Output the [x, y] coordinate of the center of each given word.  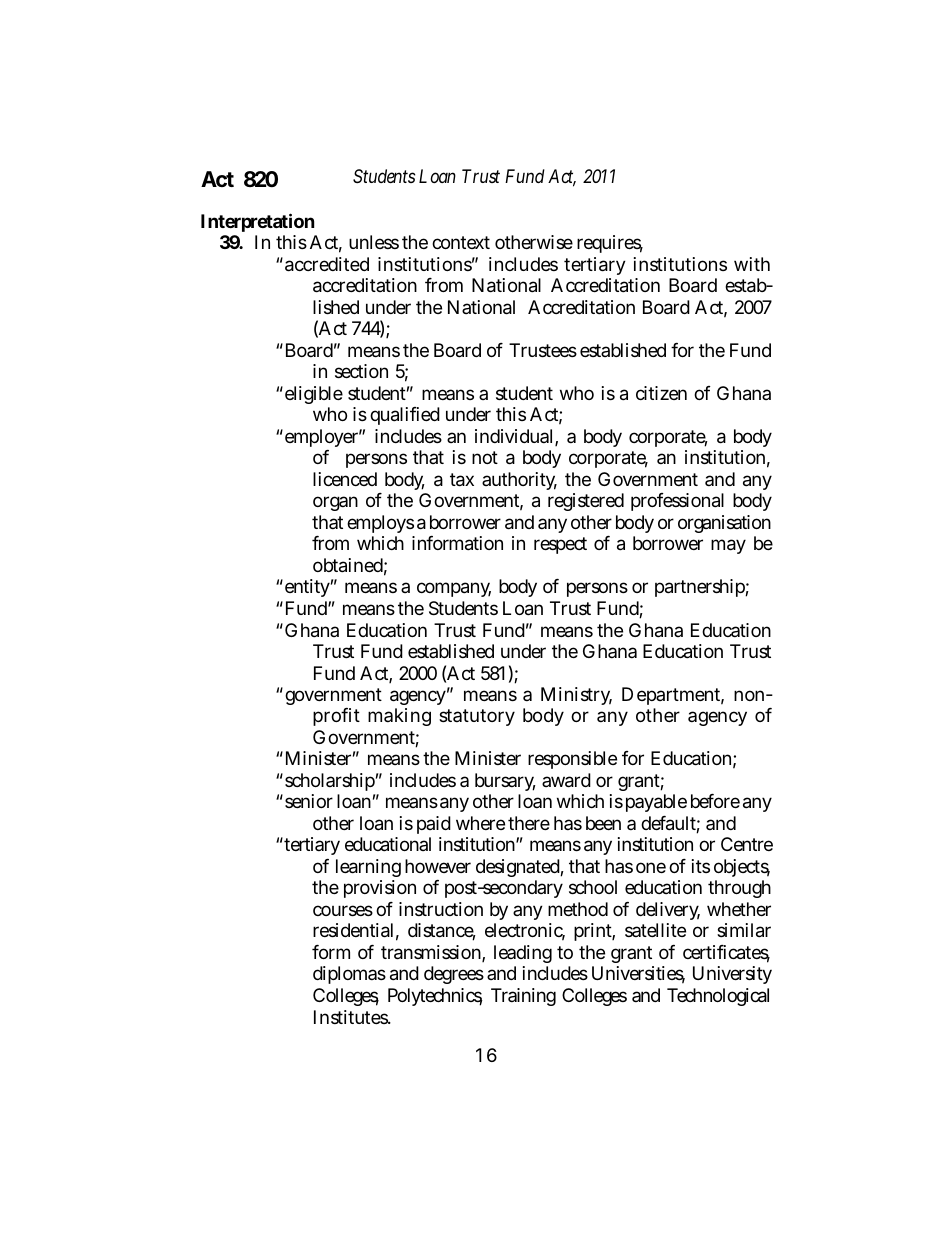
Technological [718, 997]
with [752, 264]
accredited [327, 264]
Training [523, 997]
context [461, 242]
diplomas [349, 975]
